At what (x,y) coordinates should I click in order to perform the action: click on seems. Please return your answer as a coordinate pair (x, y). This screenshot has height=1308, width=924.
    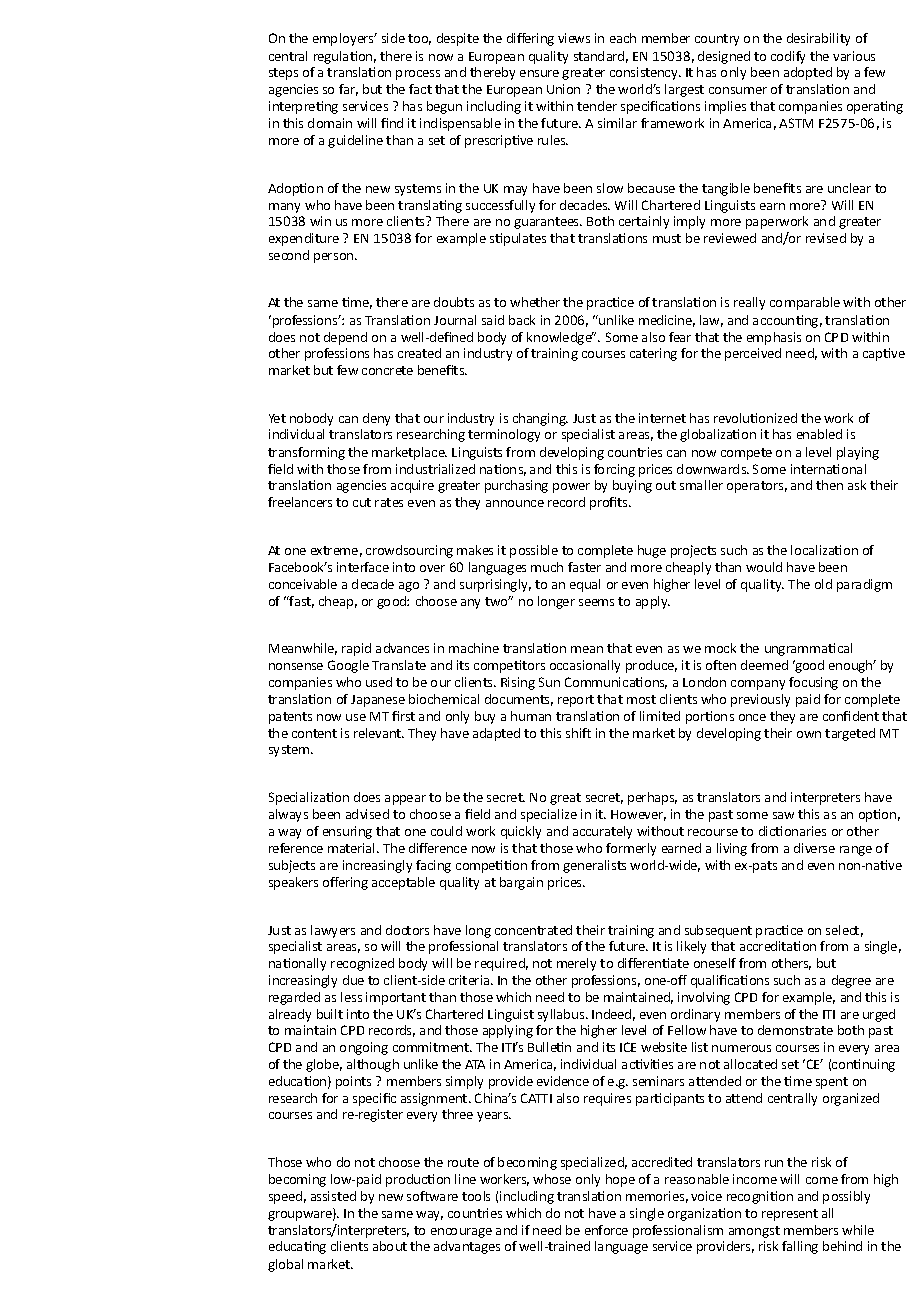
    Looking at the image, I should click on (596, 602).
